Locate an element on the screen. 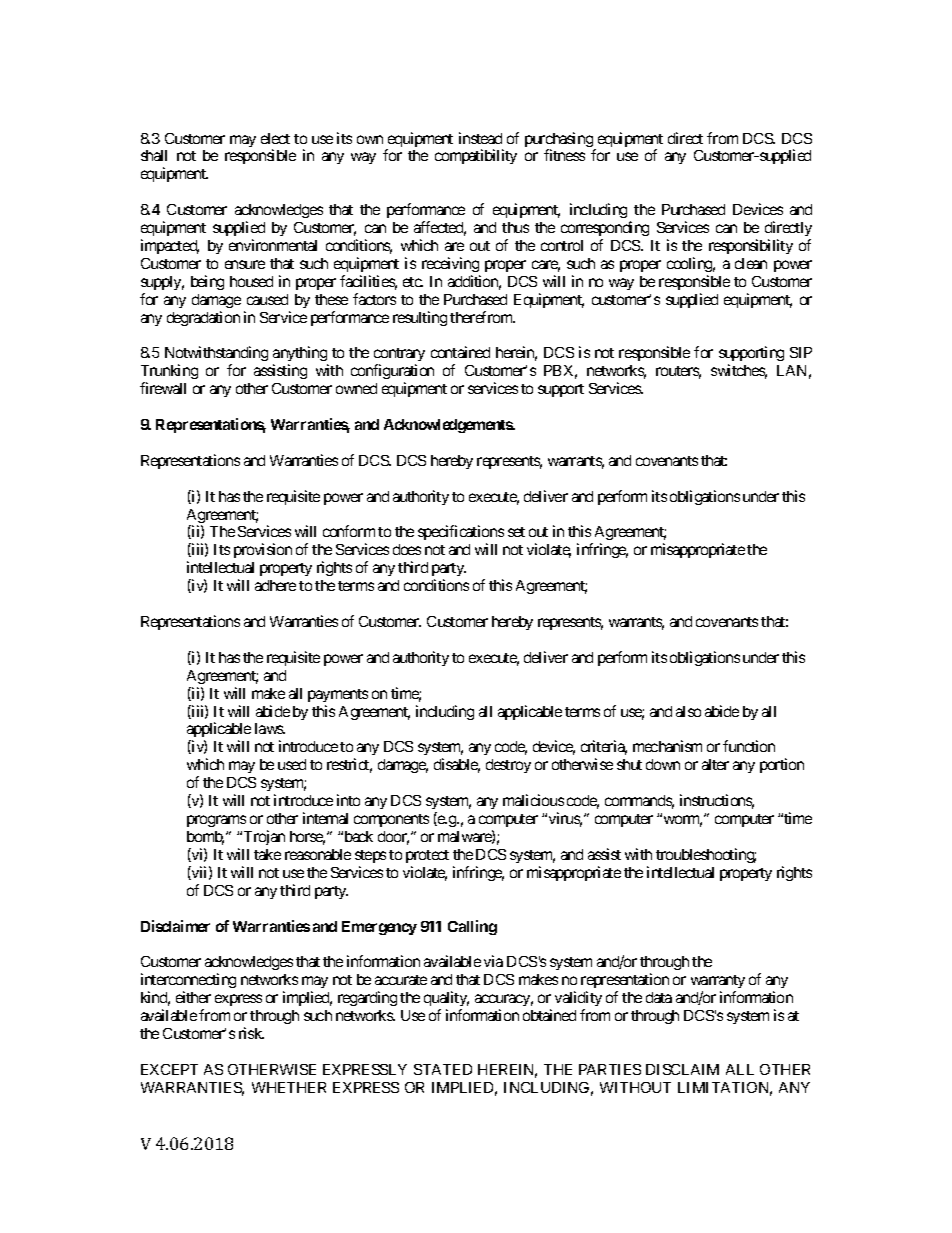 The width and height of the screenshot is (952, 1233). warranty is located at coordinates (718, 983).
